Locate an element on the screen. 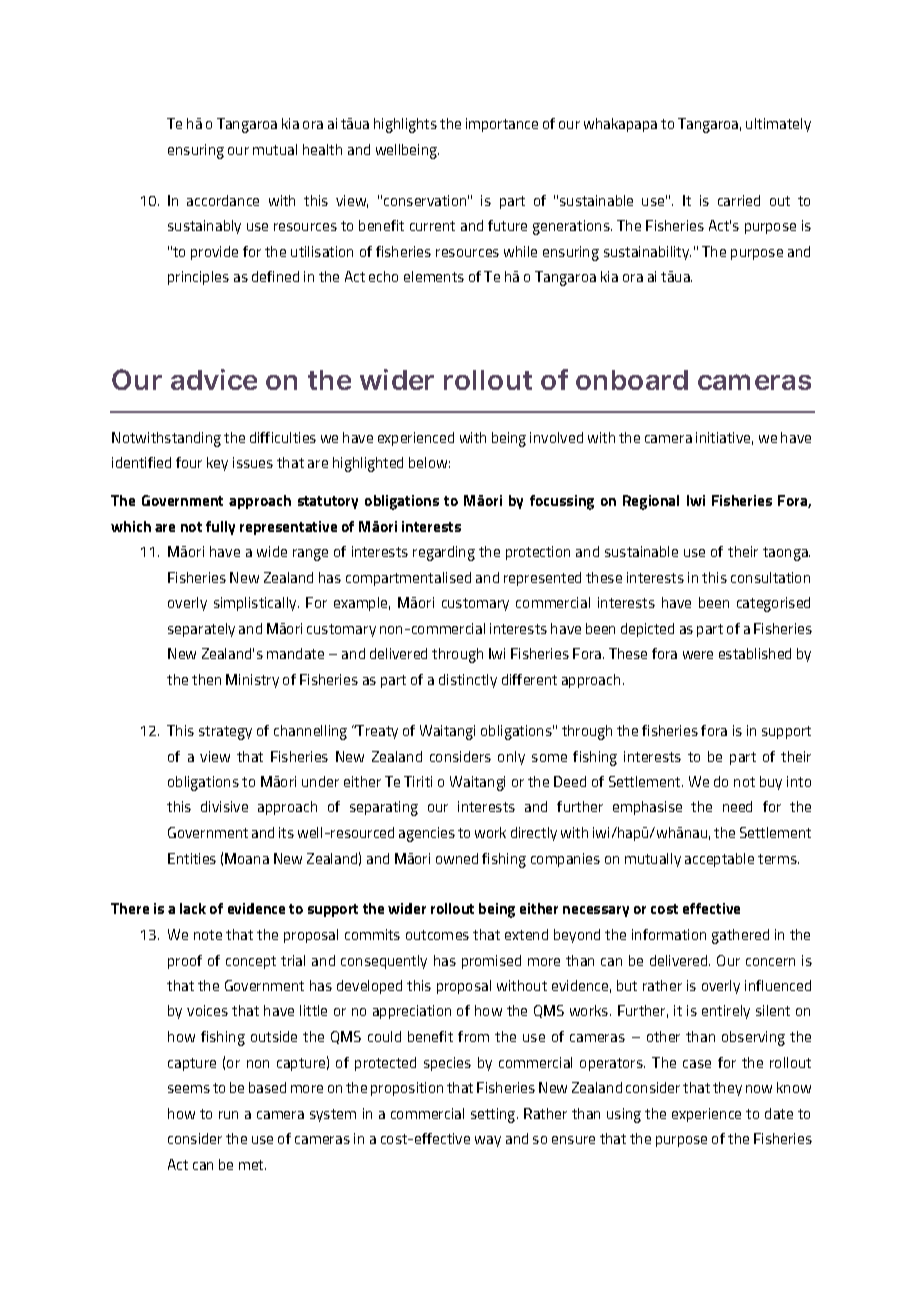 This screenshot has height=1308, width=924. carried is located at coordinates (739, 200).
